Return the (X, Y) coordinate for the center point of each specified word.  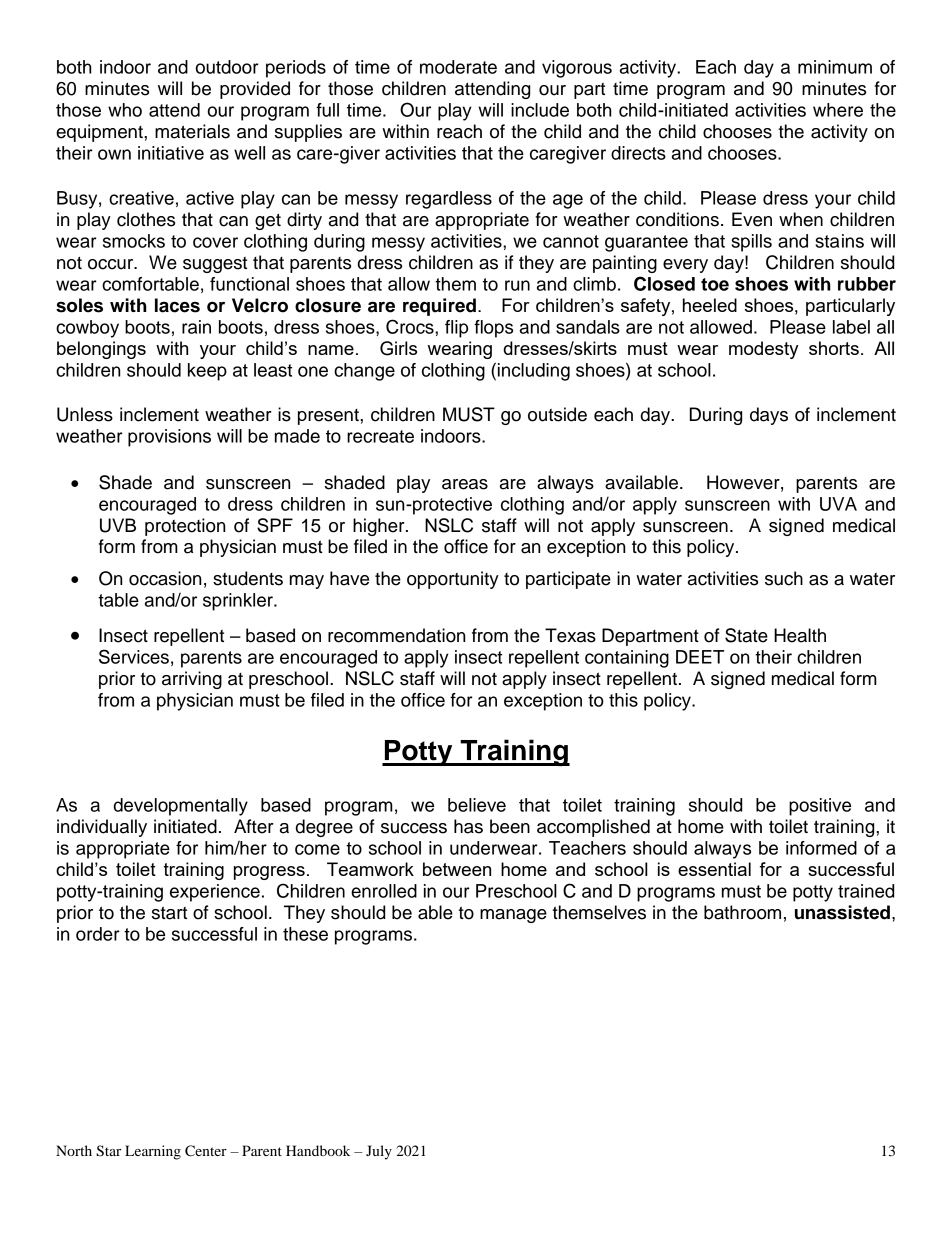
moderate (458, 67)
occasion (165, 578)
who (125, 110)
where (838, 110)
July (379, 1152)
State (746, 635)
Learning (153, 1152)
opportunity (453, 580)
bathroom (742, 912)
